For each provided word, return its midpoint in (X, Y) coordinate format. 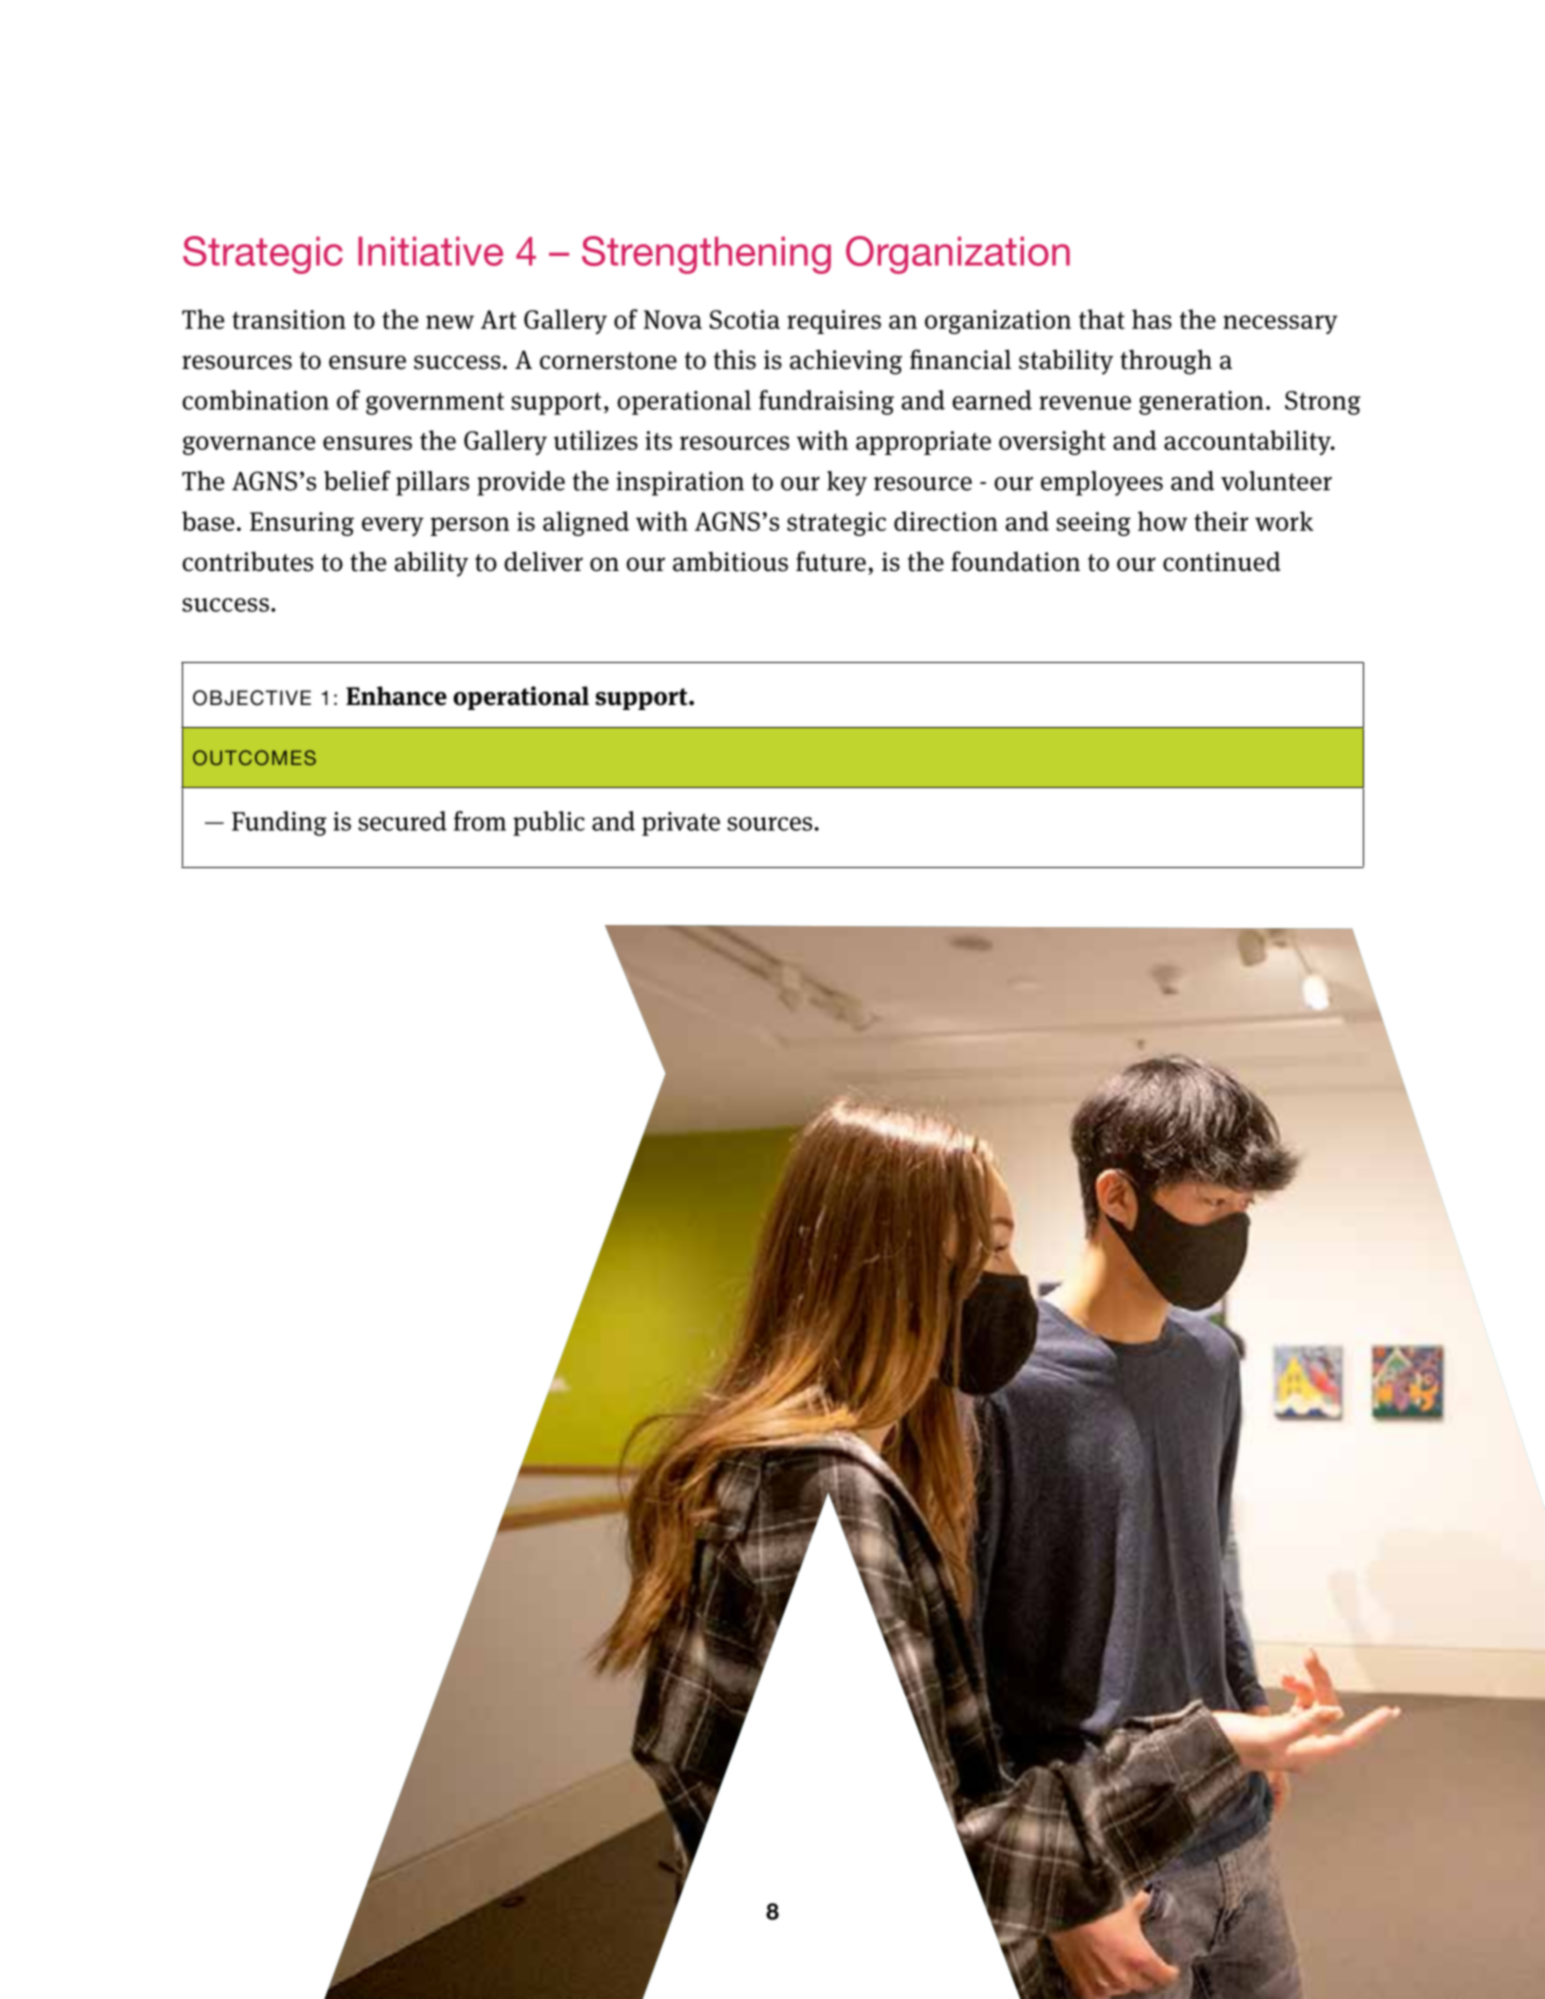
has (1152, 319)
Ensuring (302, 524)
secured (402, 821)
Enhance (396, 696)
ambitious (730, 561)
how (1162, 521)
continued (1222, 561)
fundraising (826, 402)
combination (255, 400)
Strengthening (706, 255)
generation (1201, 403)
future (831, 561)
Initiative (430, 251)
